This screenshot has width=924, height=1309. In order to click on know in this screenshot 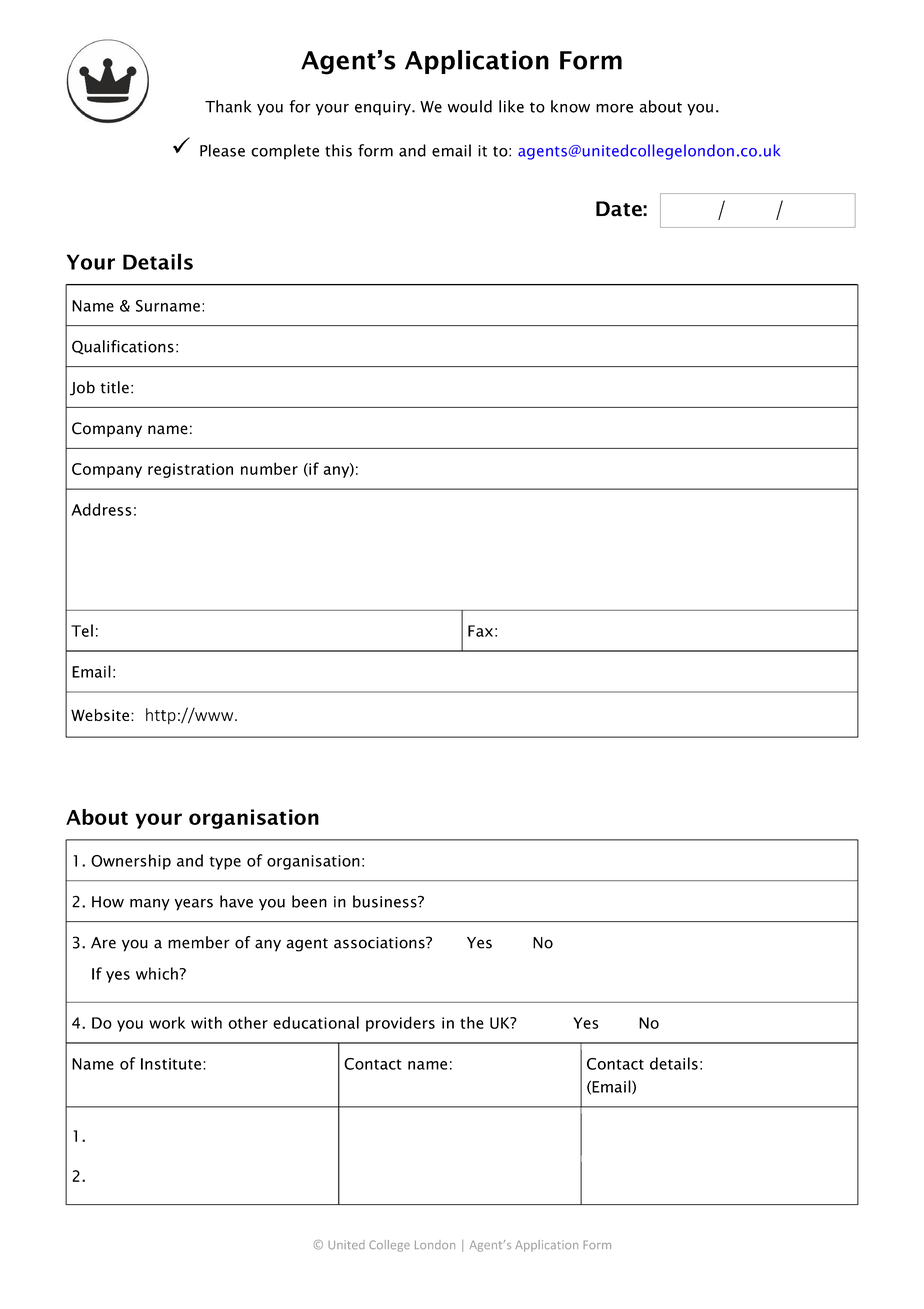, I will do `click(570, 106)`.
